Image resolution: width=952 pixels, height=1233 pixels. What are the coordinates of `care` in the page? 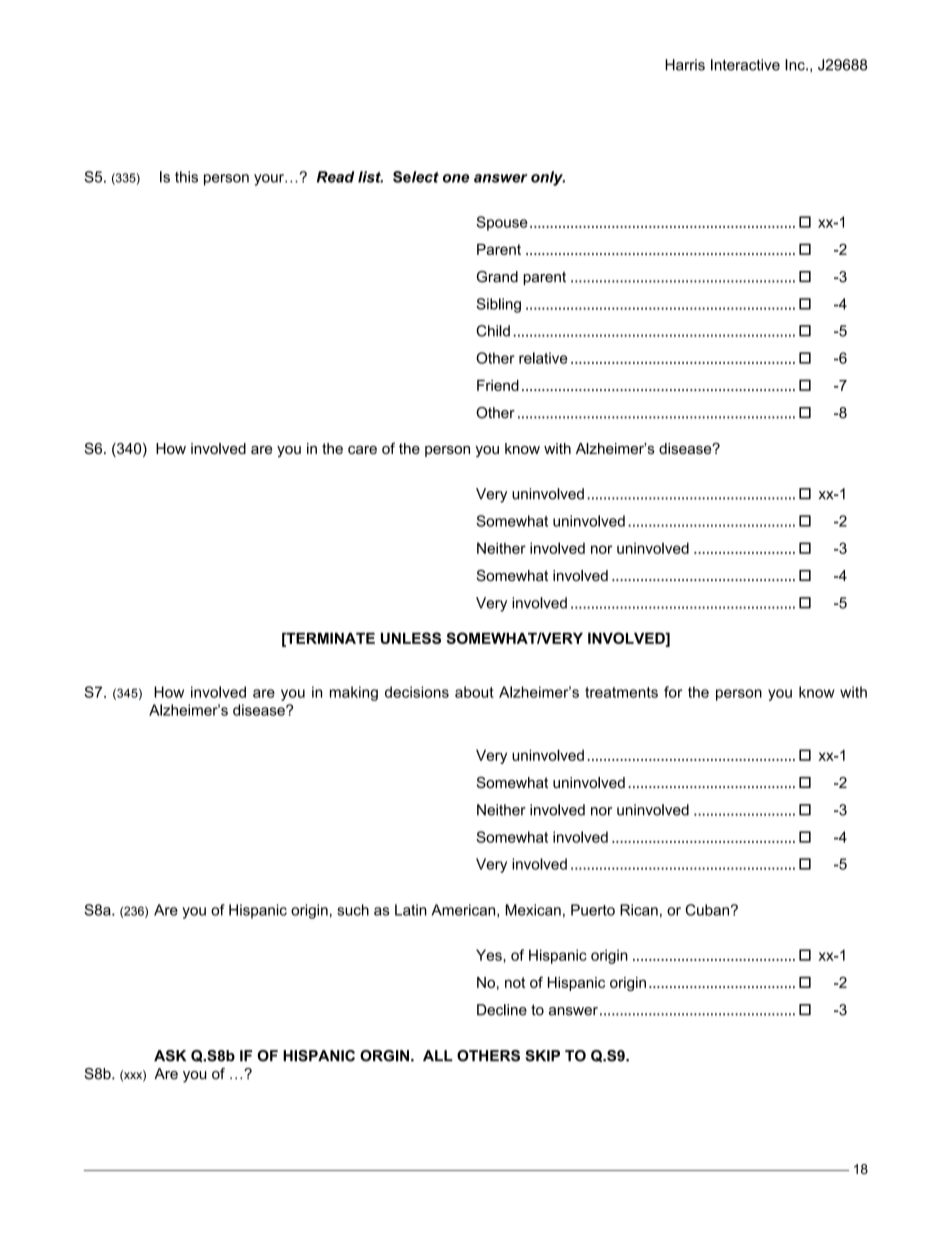 It's located at (362, 450).
